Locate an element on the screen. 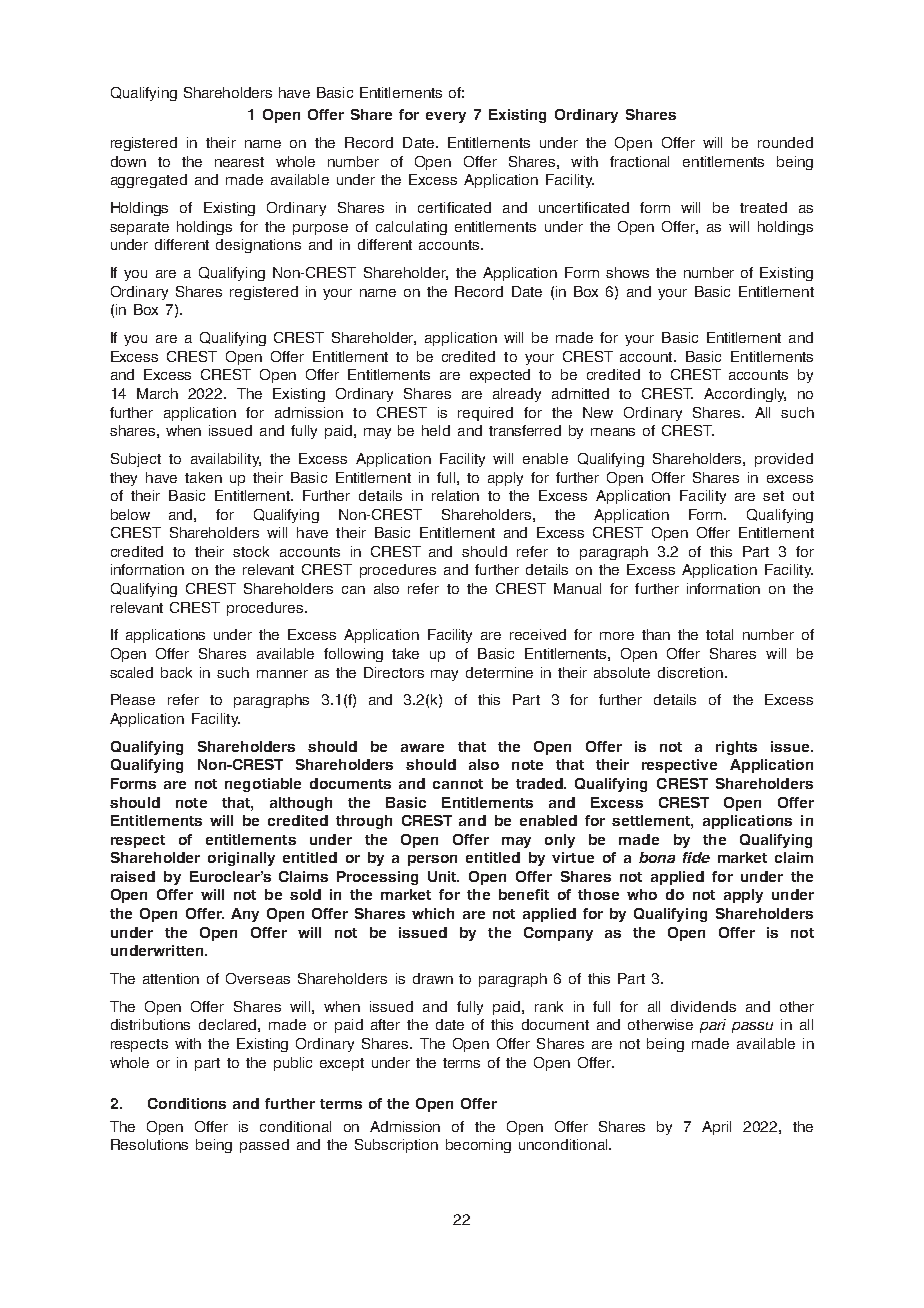 This screenshot has height=1308, width=924. total is located at coordinates (719, 634).
